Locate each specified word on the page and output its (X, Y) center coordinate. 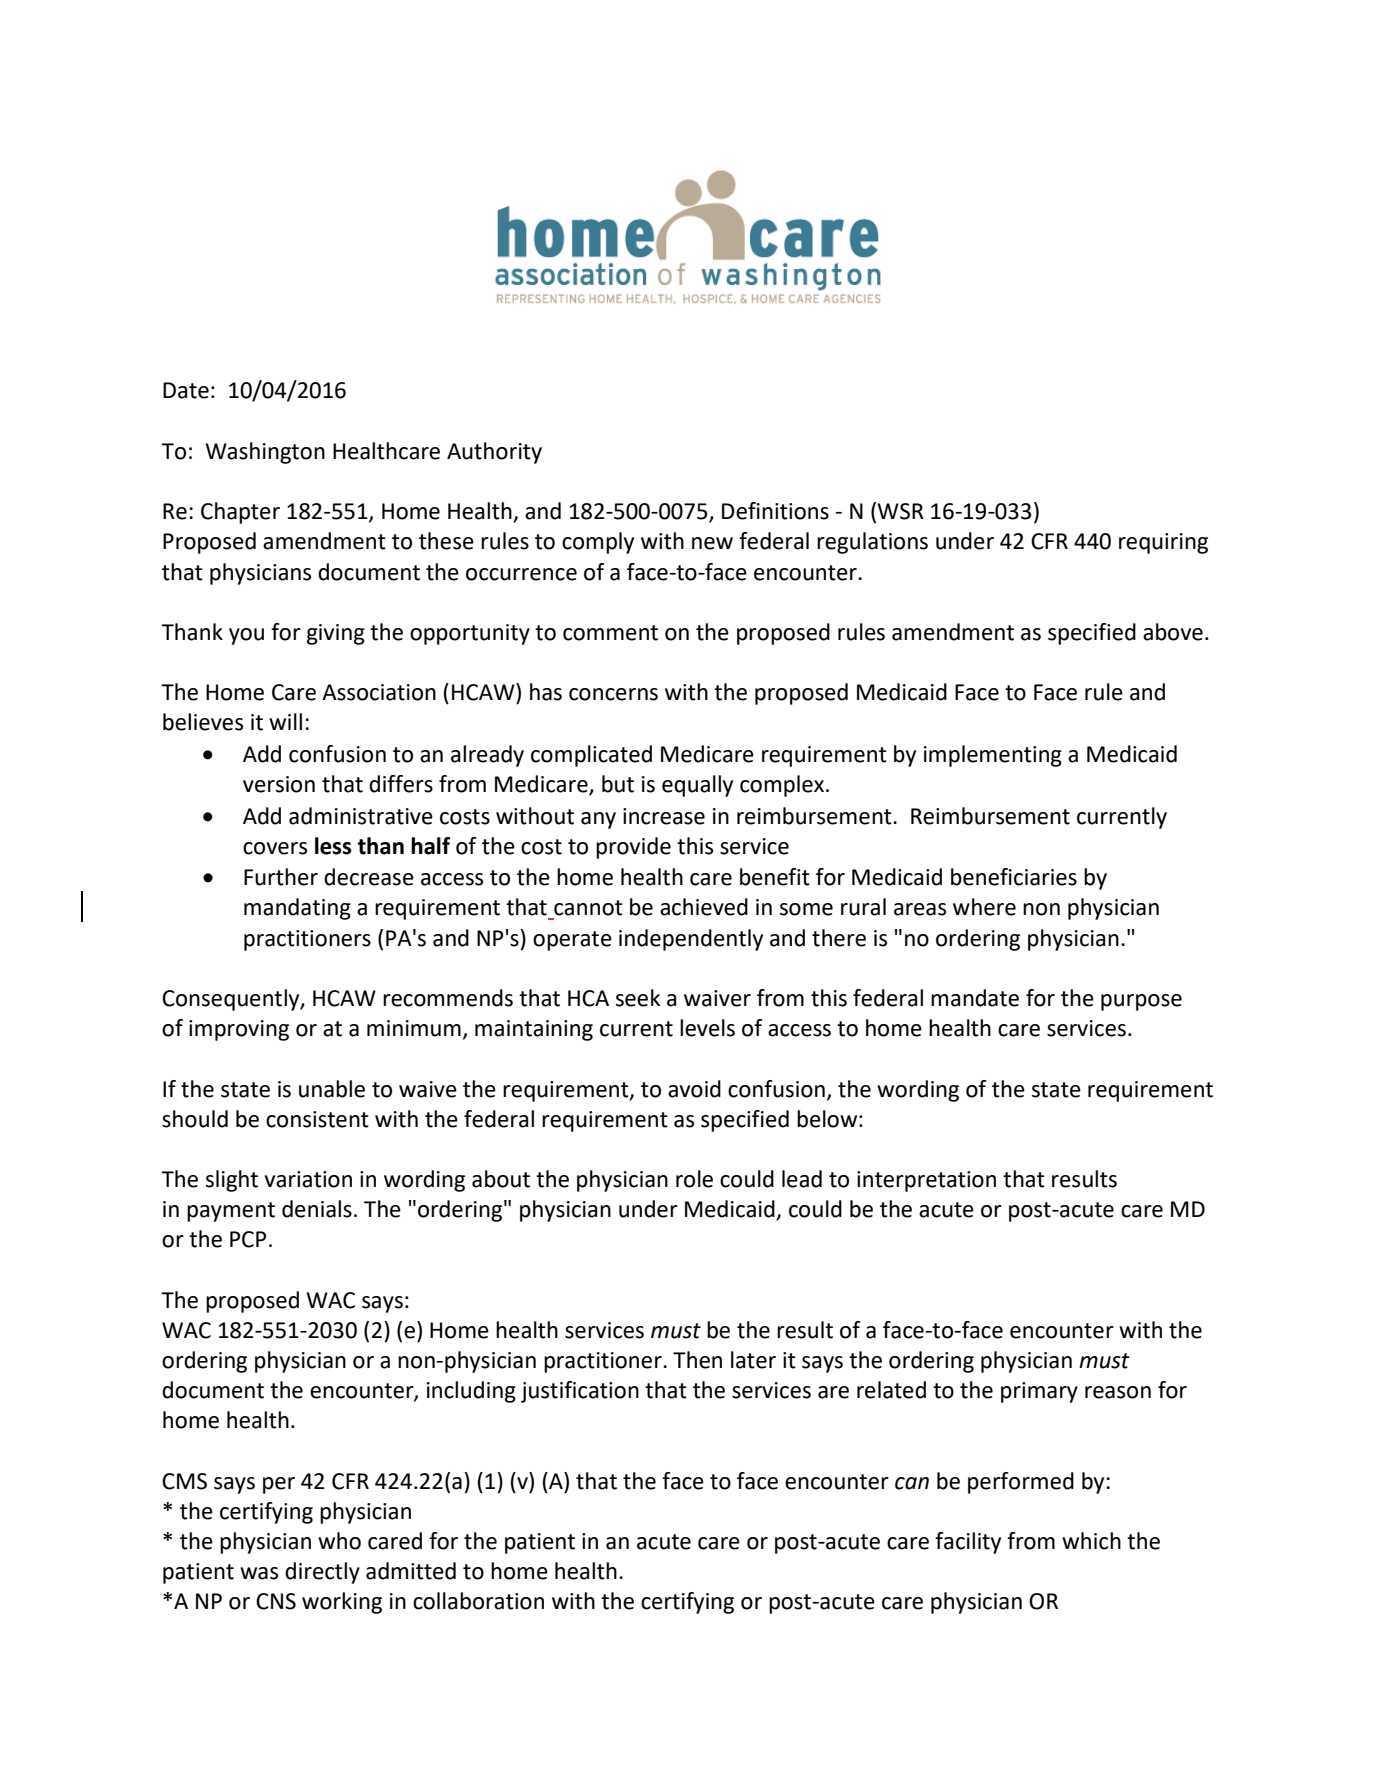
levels (707, 1028)
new (712, 543)
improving (239, 1030)
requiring (1163, 543)
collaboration (478, 1601)
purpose (1141, 1002)
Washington (265, 453)
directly (322, 1573)
